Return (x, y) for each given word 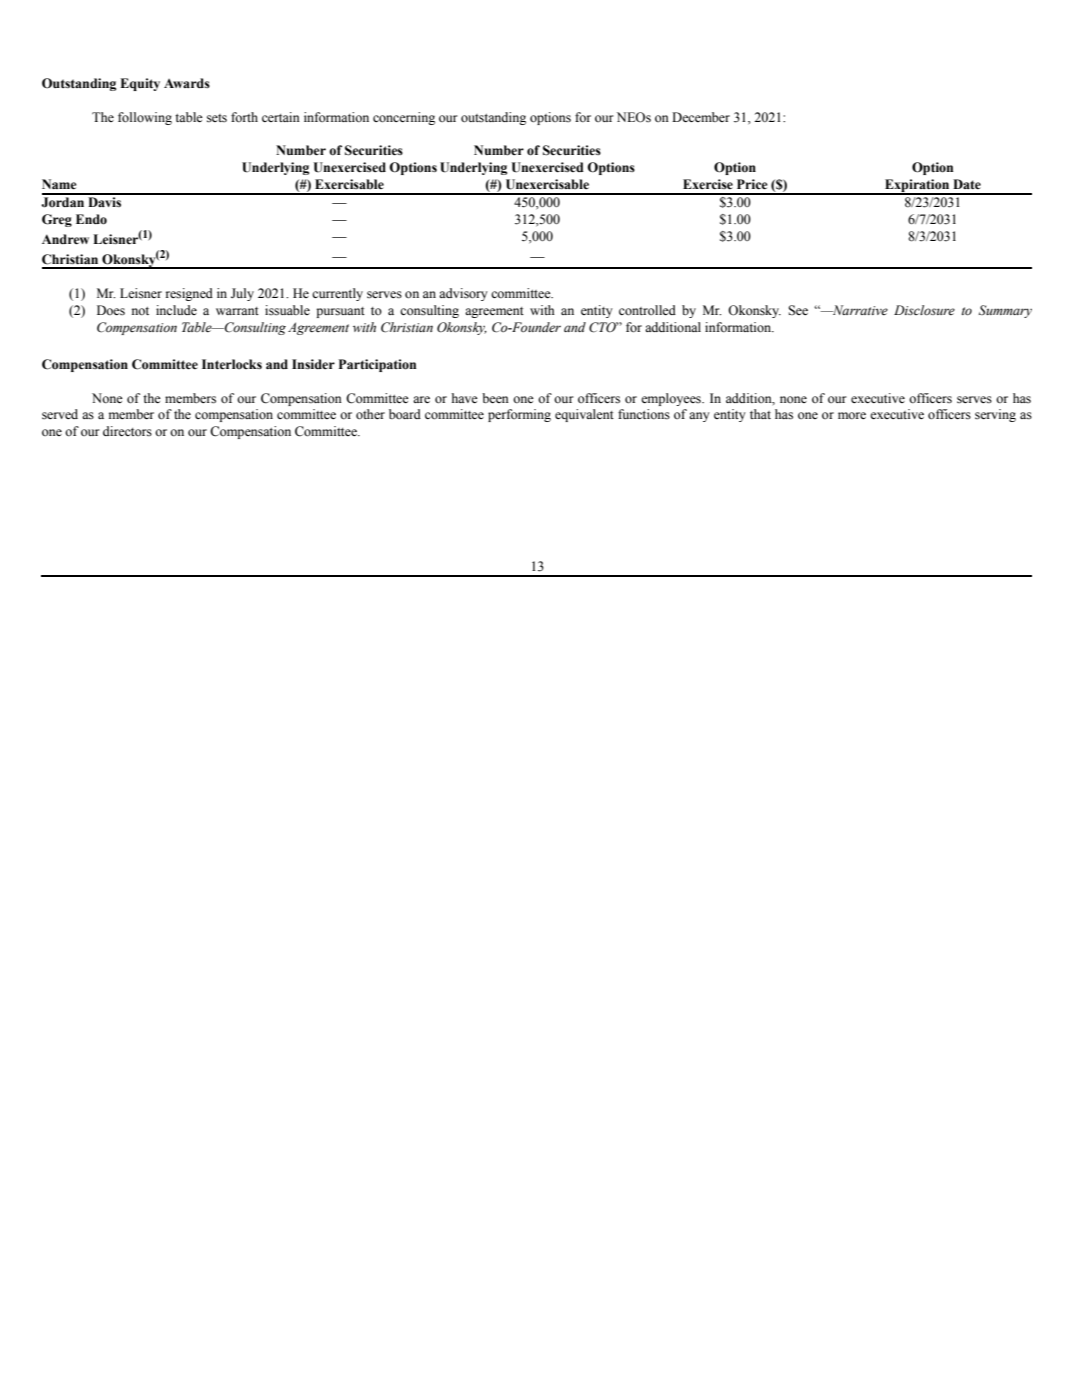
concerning (404, 118)
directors (127, 431)
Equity (140, 84)
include (176, 310)
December (701, 117)
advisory (463, 294)
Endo (91, 219)
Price (752, 184)
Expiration (917, 186)
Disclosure (924, 310)
